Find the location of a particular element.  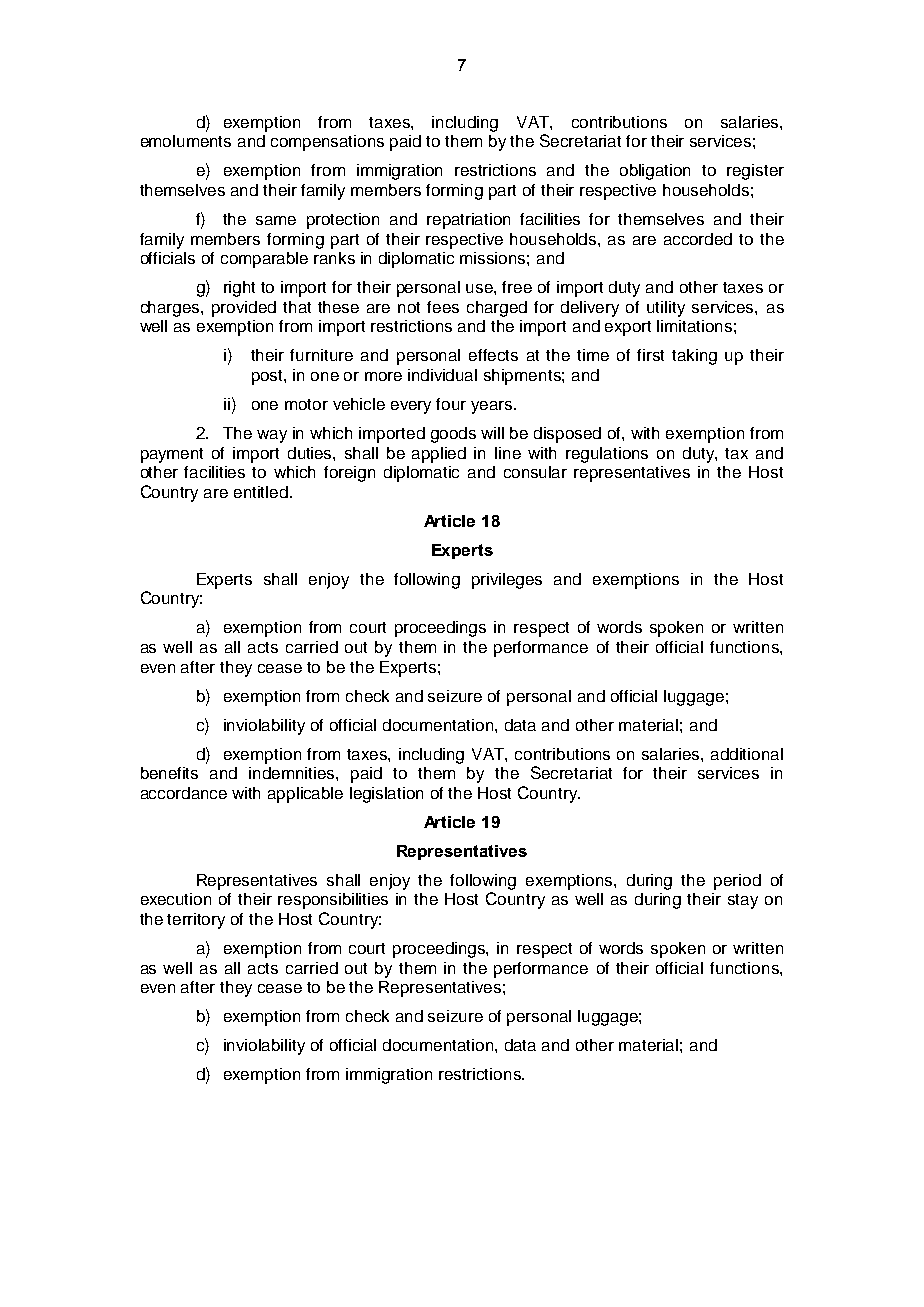

privileges is located at coordinates (507, 581).
